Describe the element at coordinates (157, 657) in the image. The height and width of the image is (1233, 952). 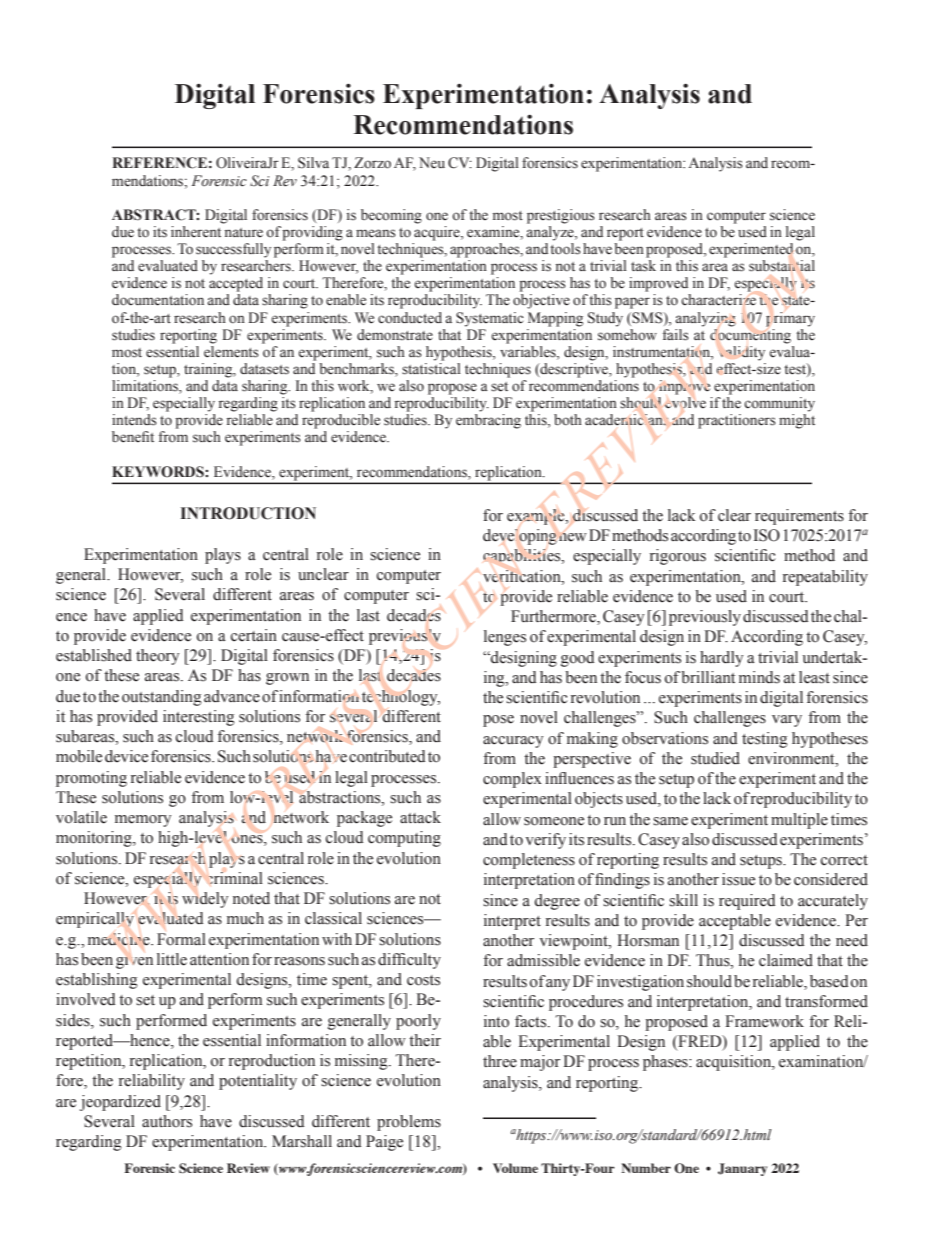
I see `theory` at that location.
